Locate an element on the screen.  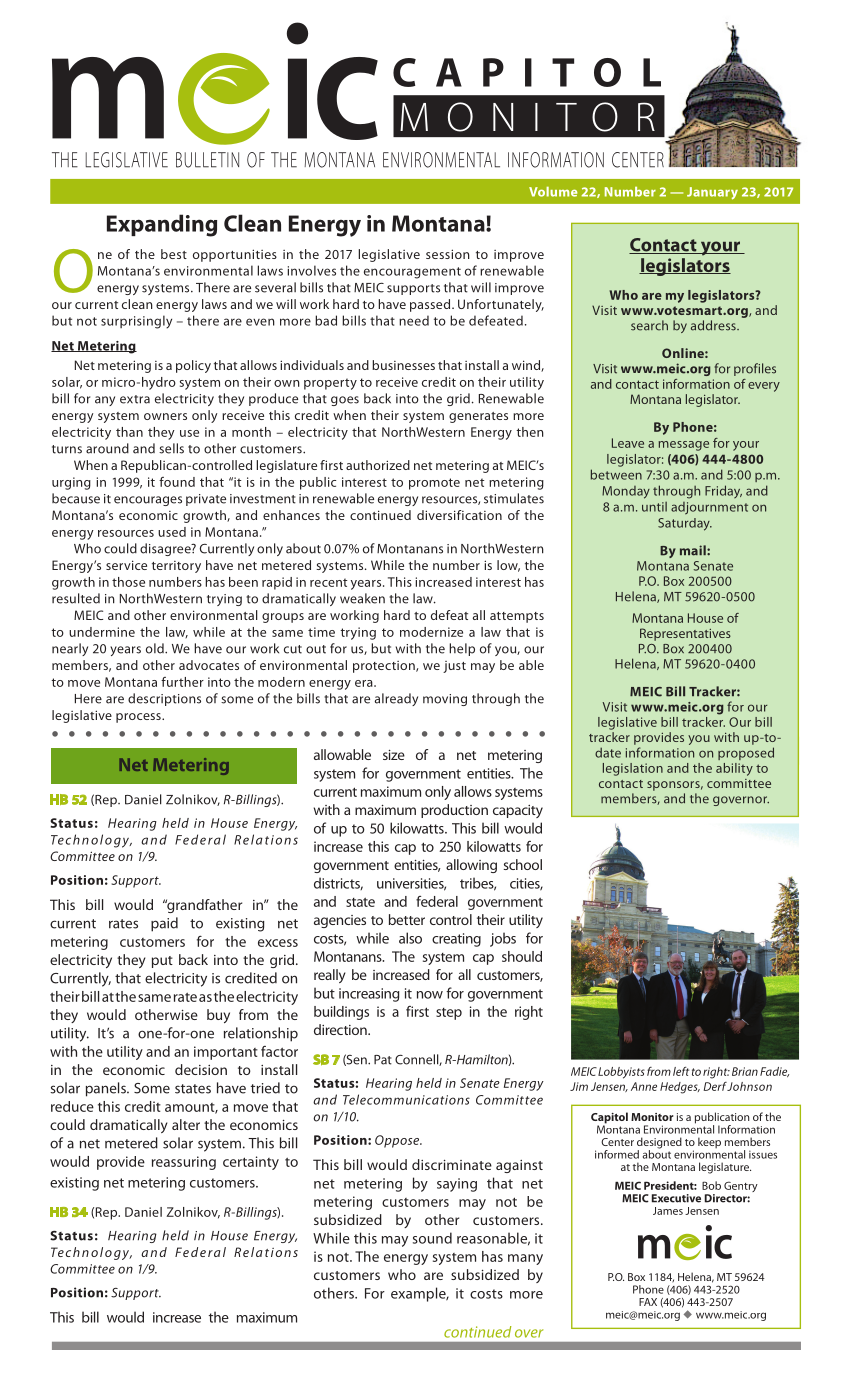
session is located at coordinates (448, 254).
